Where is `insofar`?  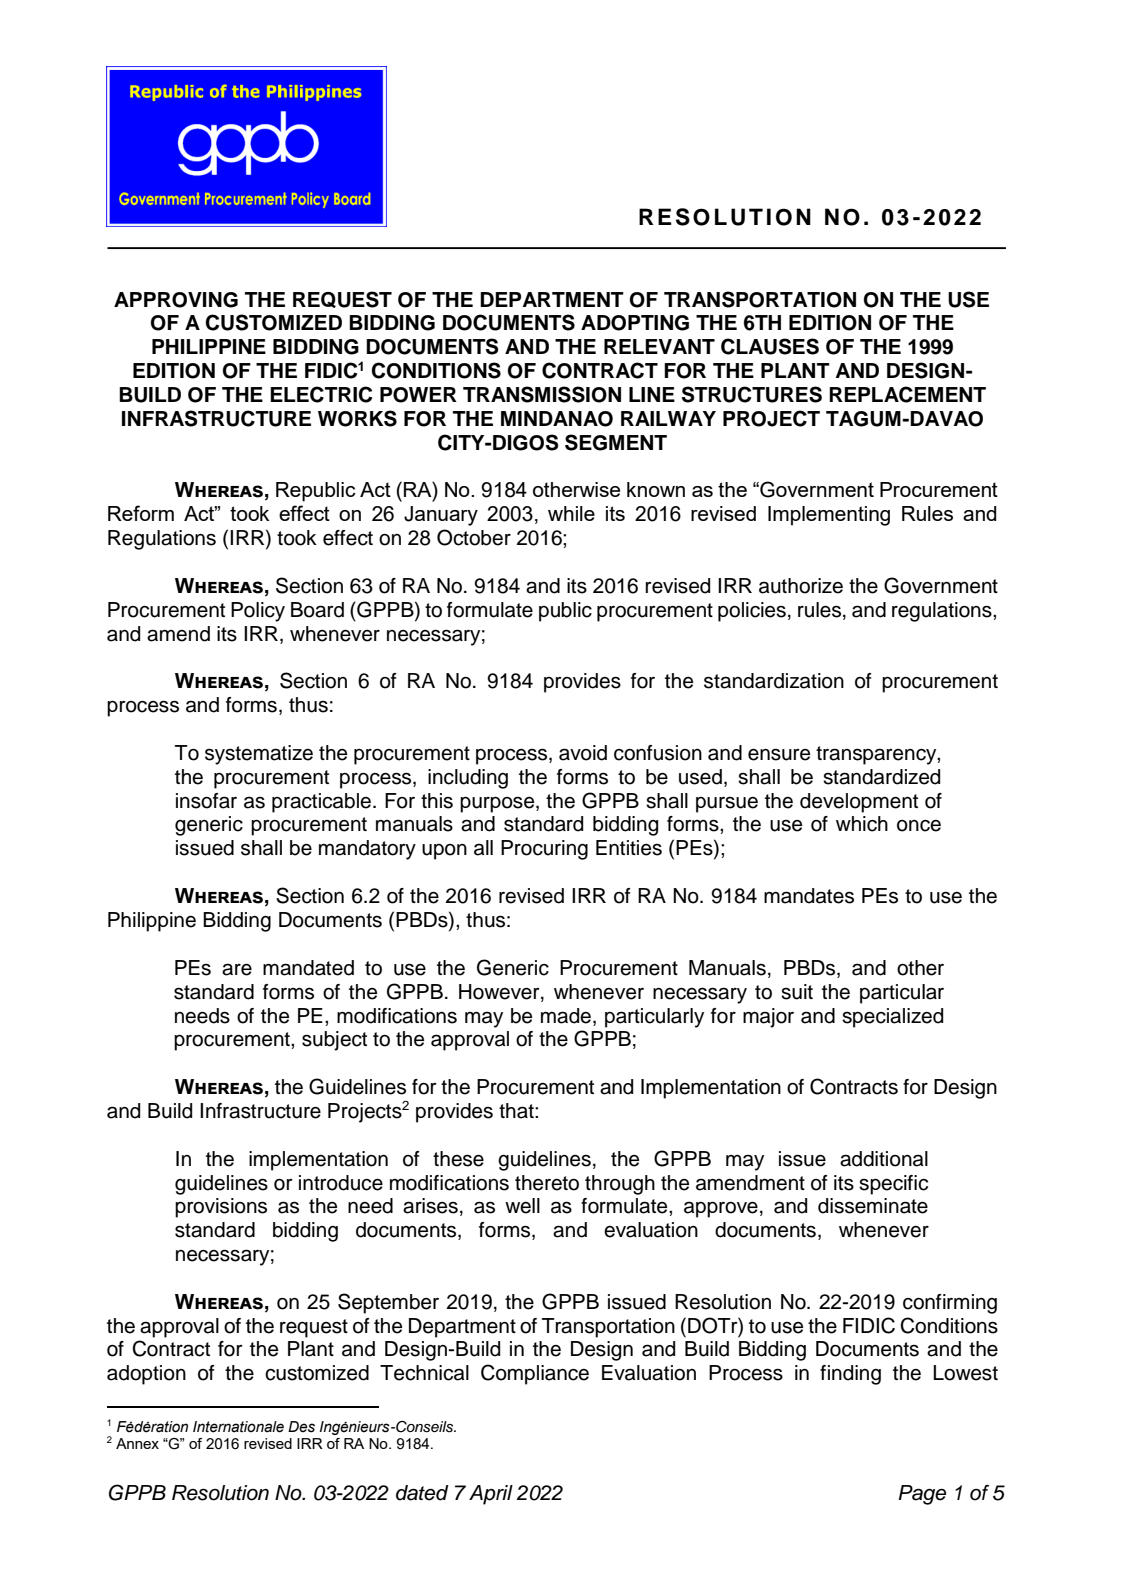
insofar is located at coordinates (206, 801).
